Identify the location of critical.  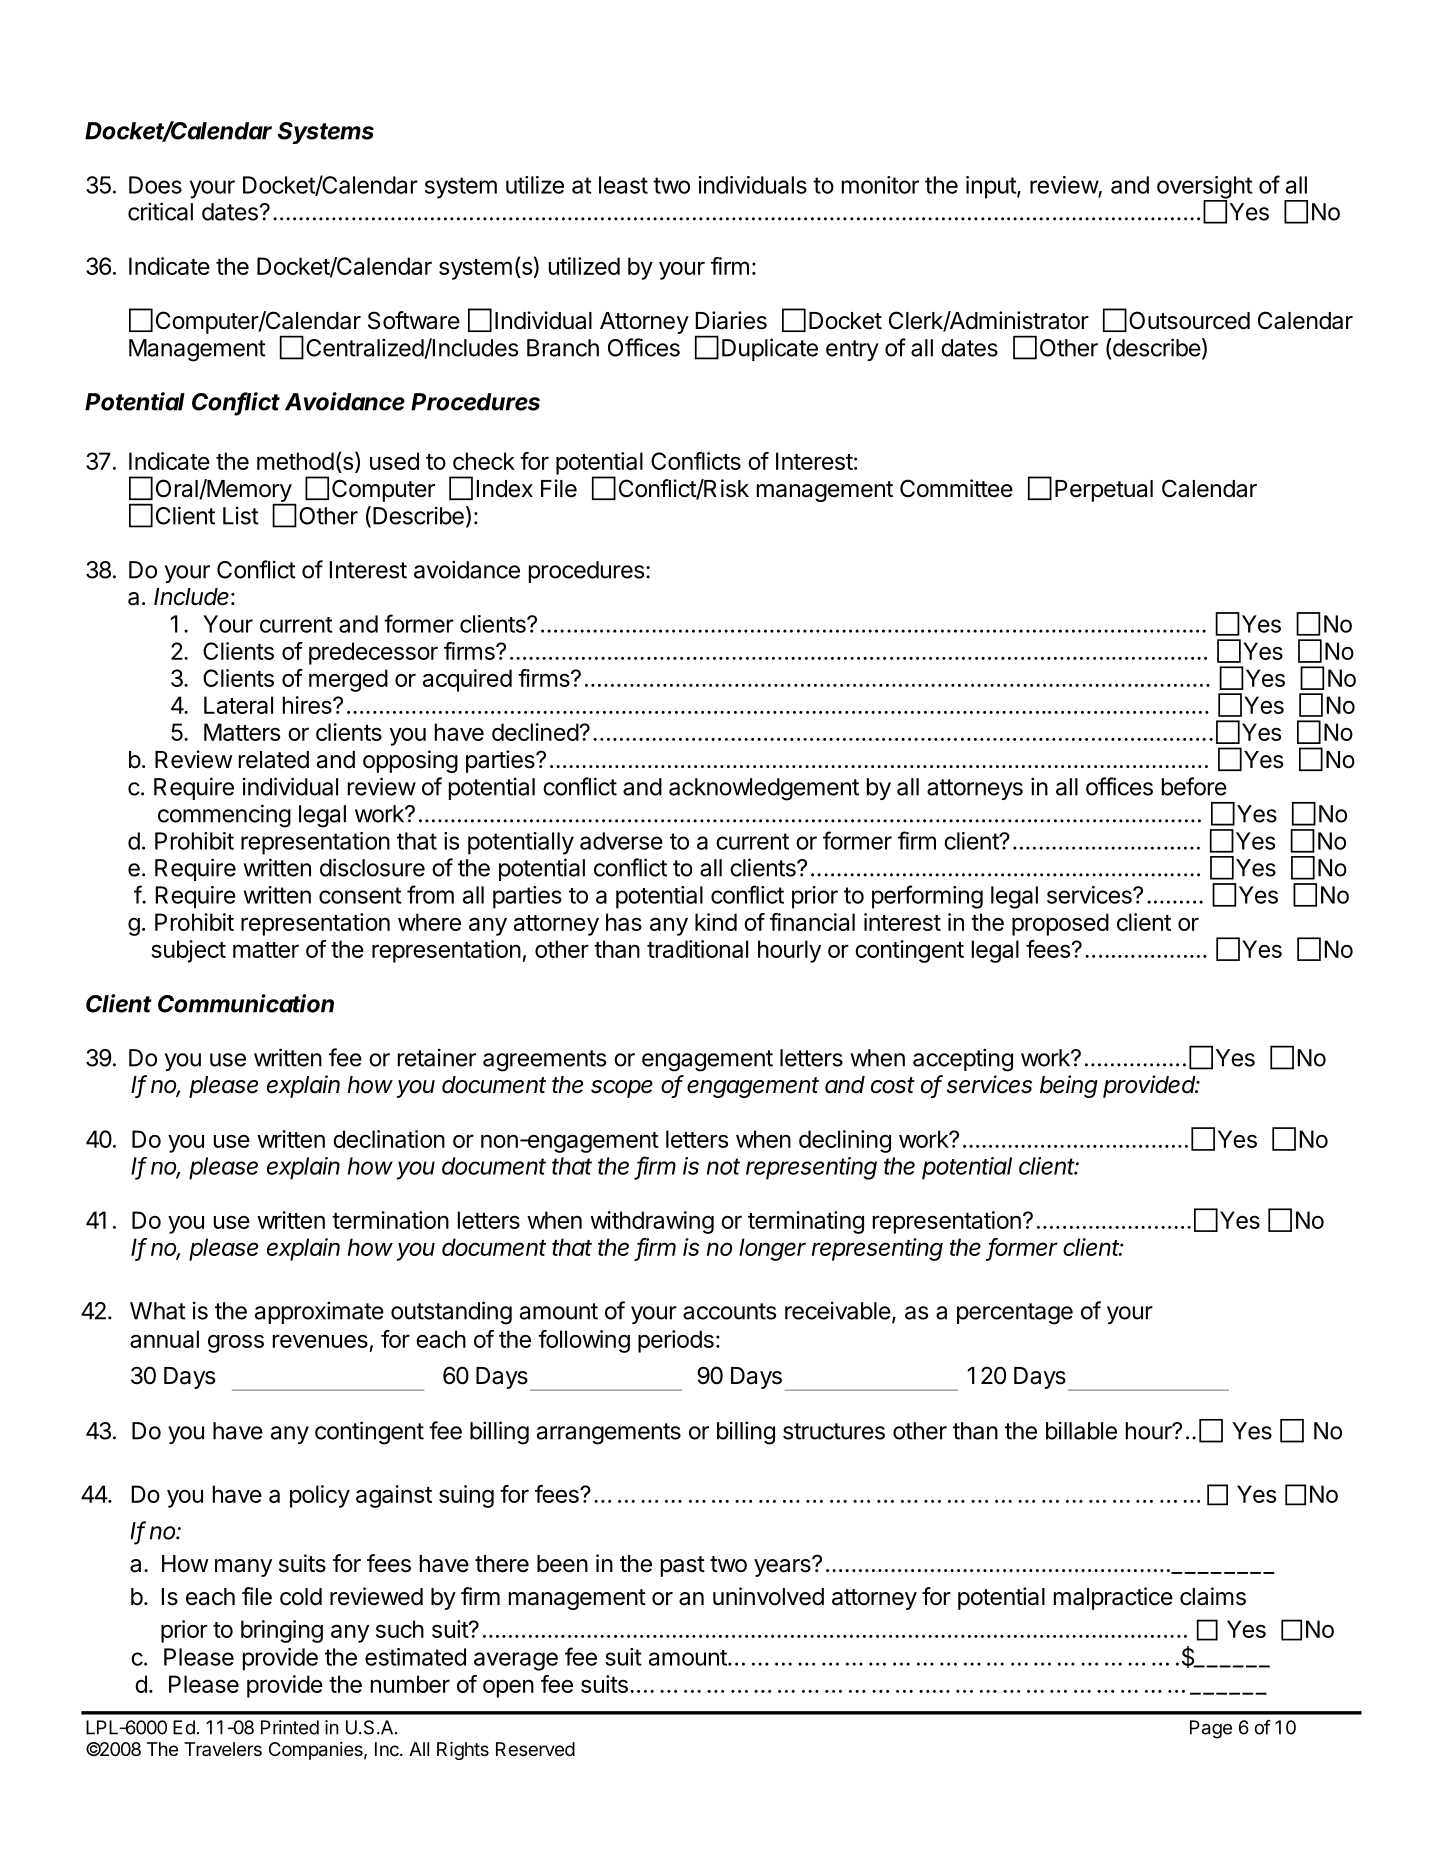
(160, 211).
